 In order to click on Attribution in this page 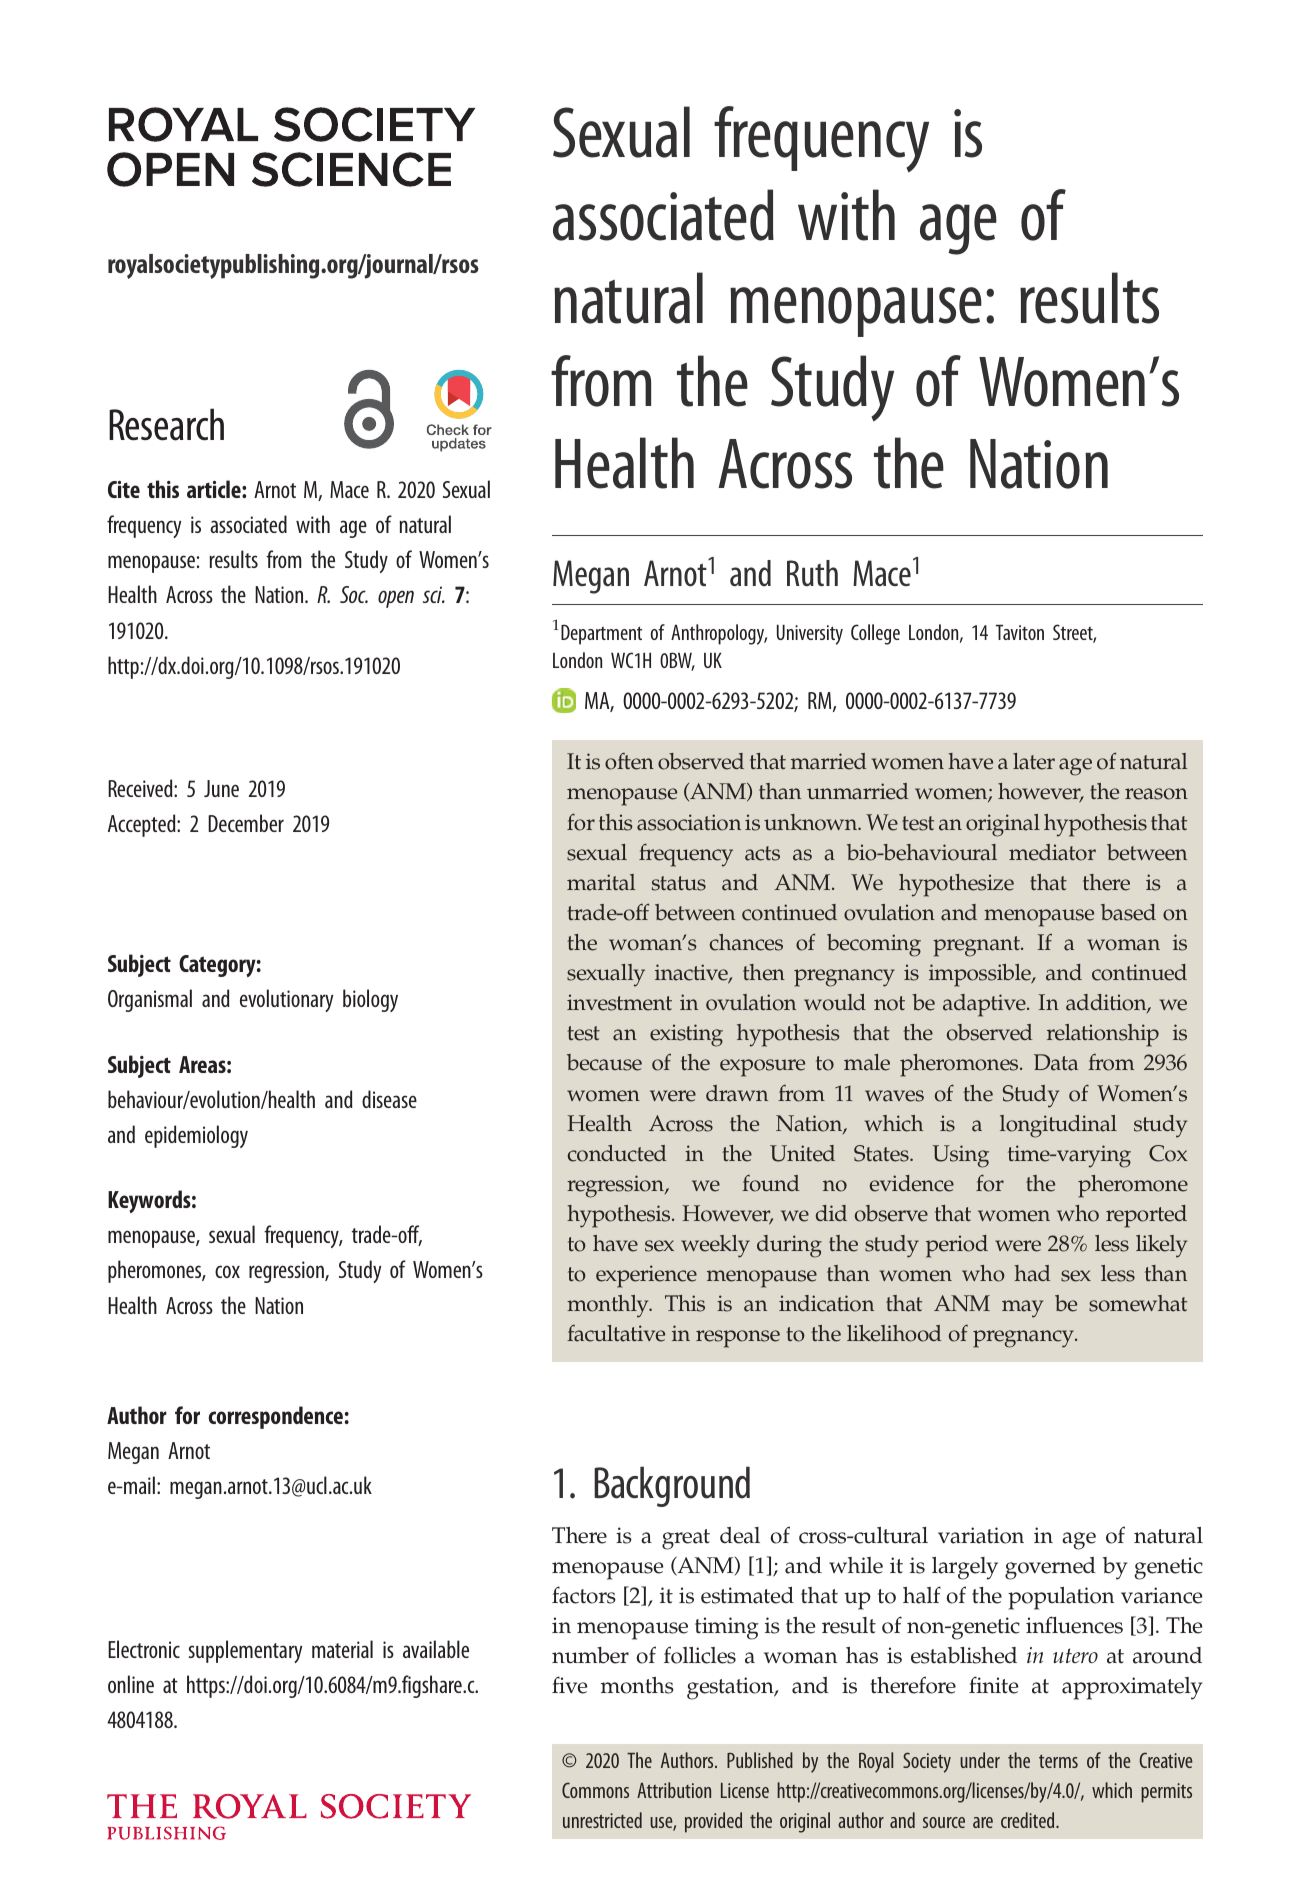, I will do `click(674, 1790)`.
